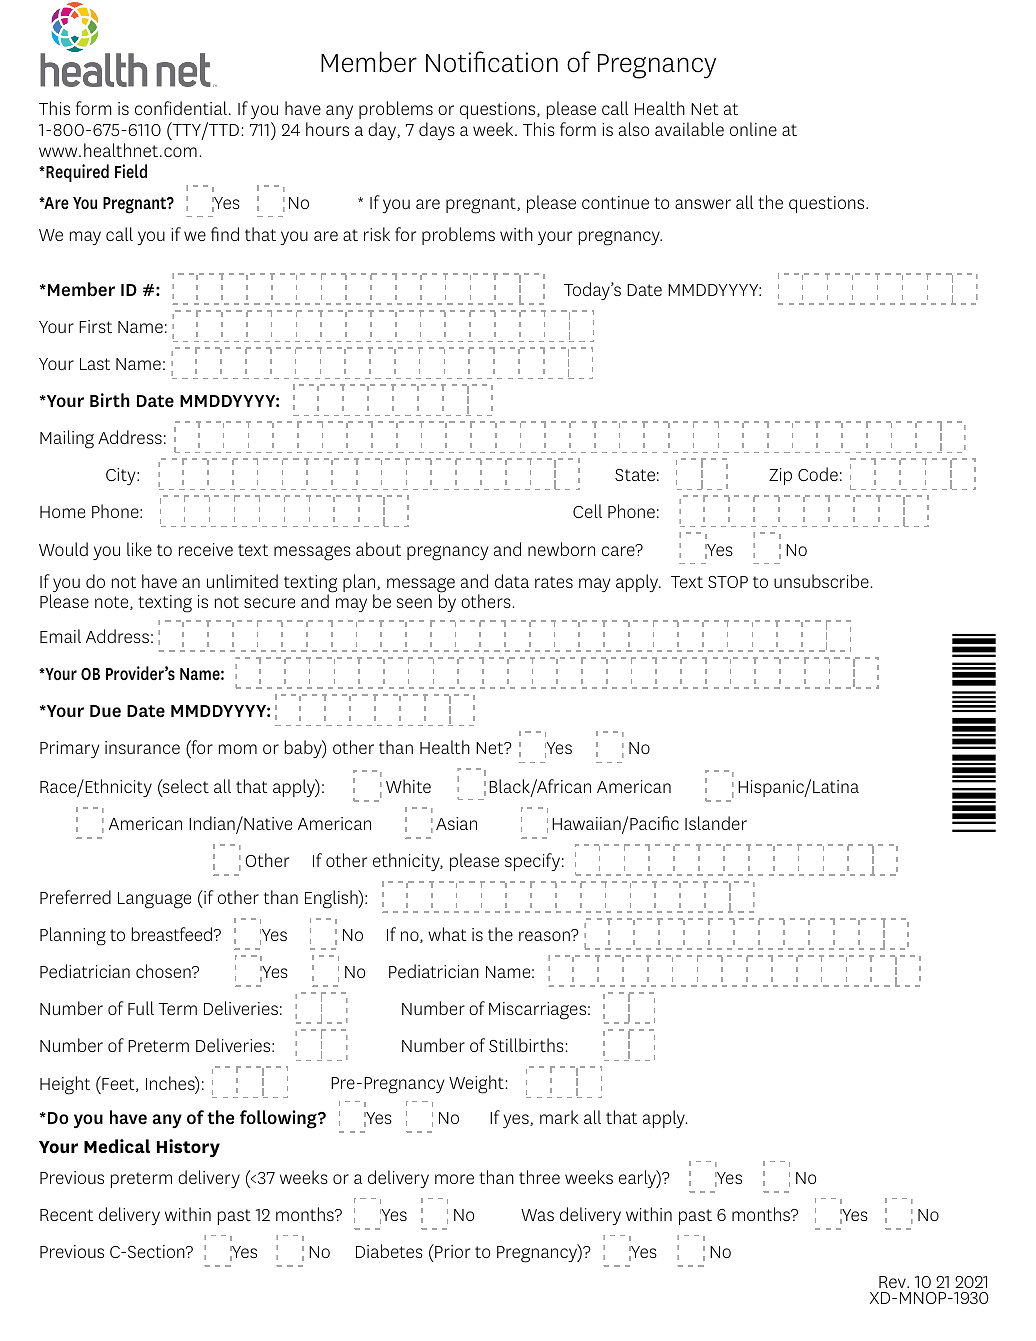  I want to click on Prior, so click(451, 1251).
